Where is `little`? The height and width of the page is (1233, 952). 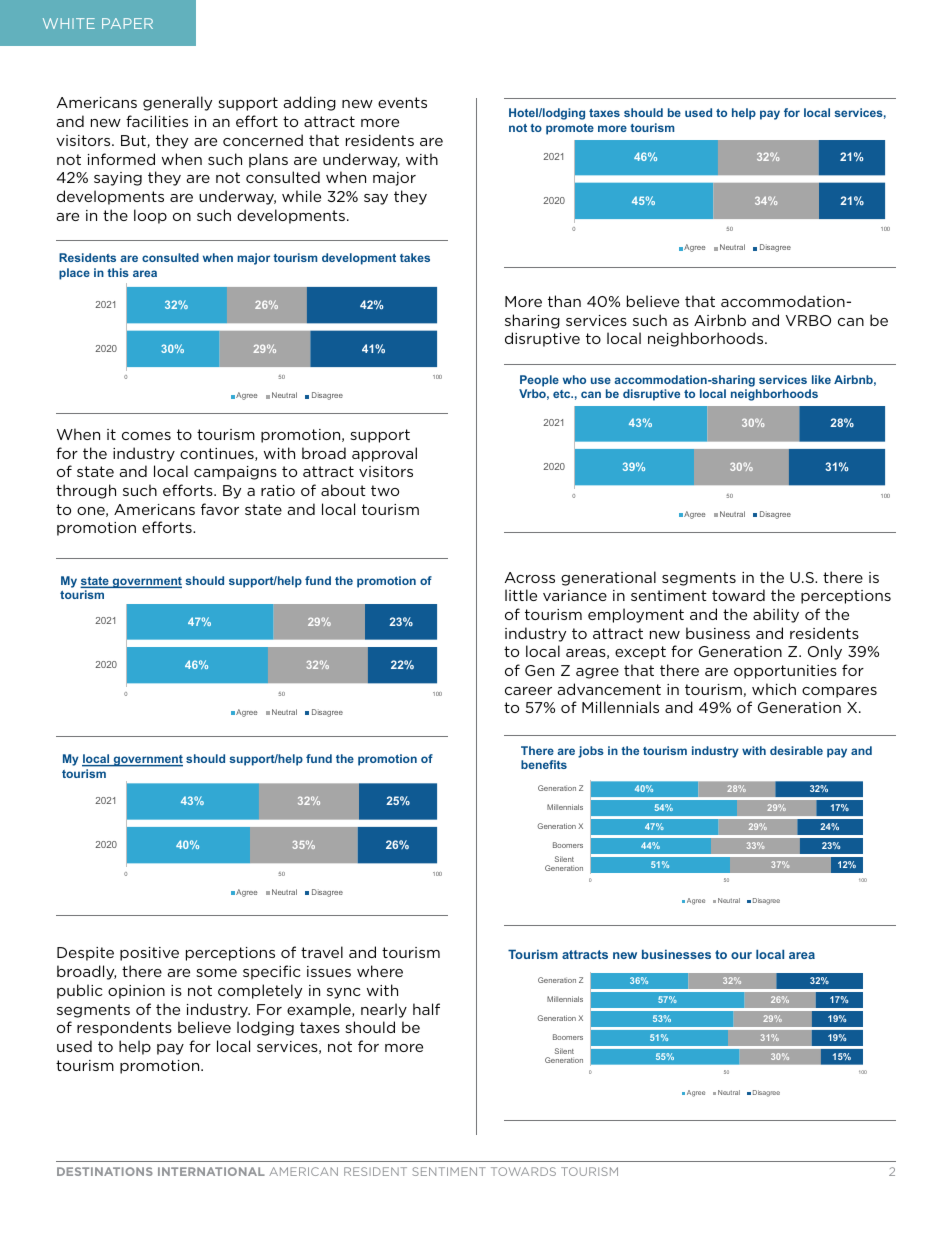 little is located at coordinates (521, 595).
